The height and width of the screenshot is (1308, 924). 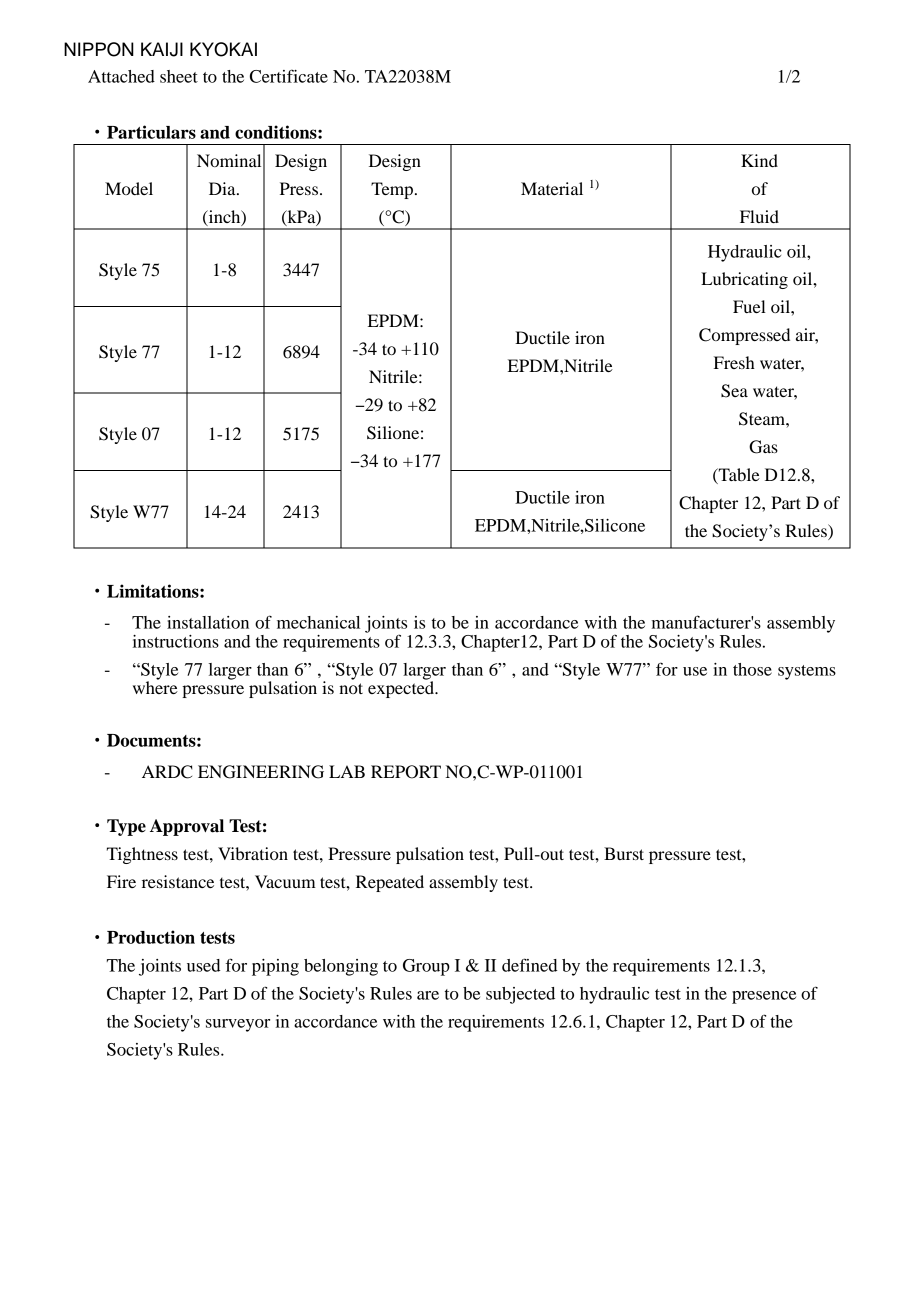 What do you see at coordinates (203, 965) in the screenshot?
I see `used` at bounding box center [203, 965].
